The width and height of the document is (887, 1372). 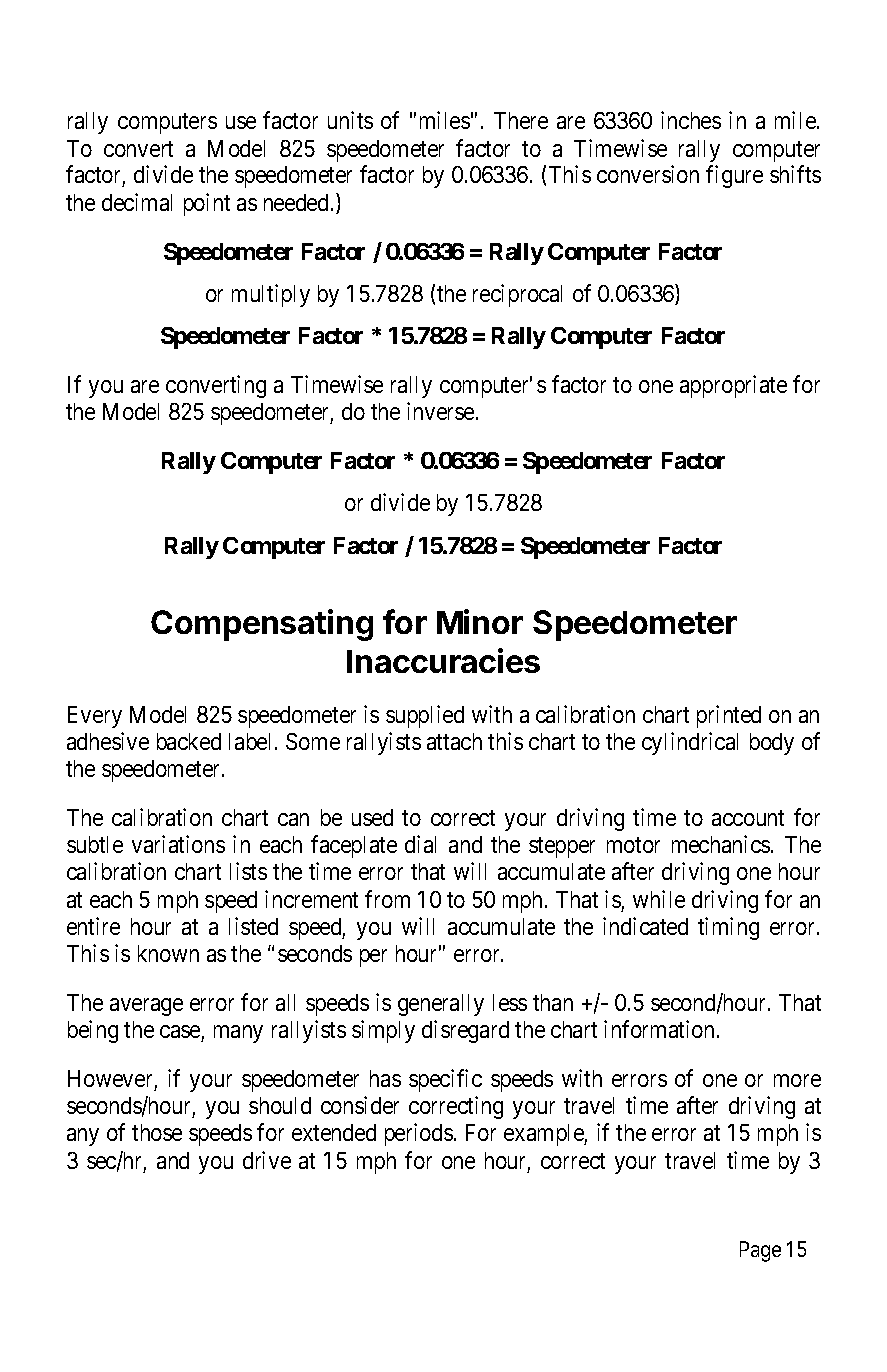 What do you see at coordinates (729, 716) in the document?
I see `printed` at bounding box center [729, 716].
